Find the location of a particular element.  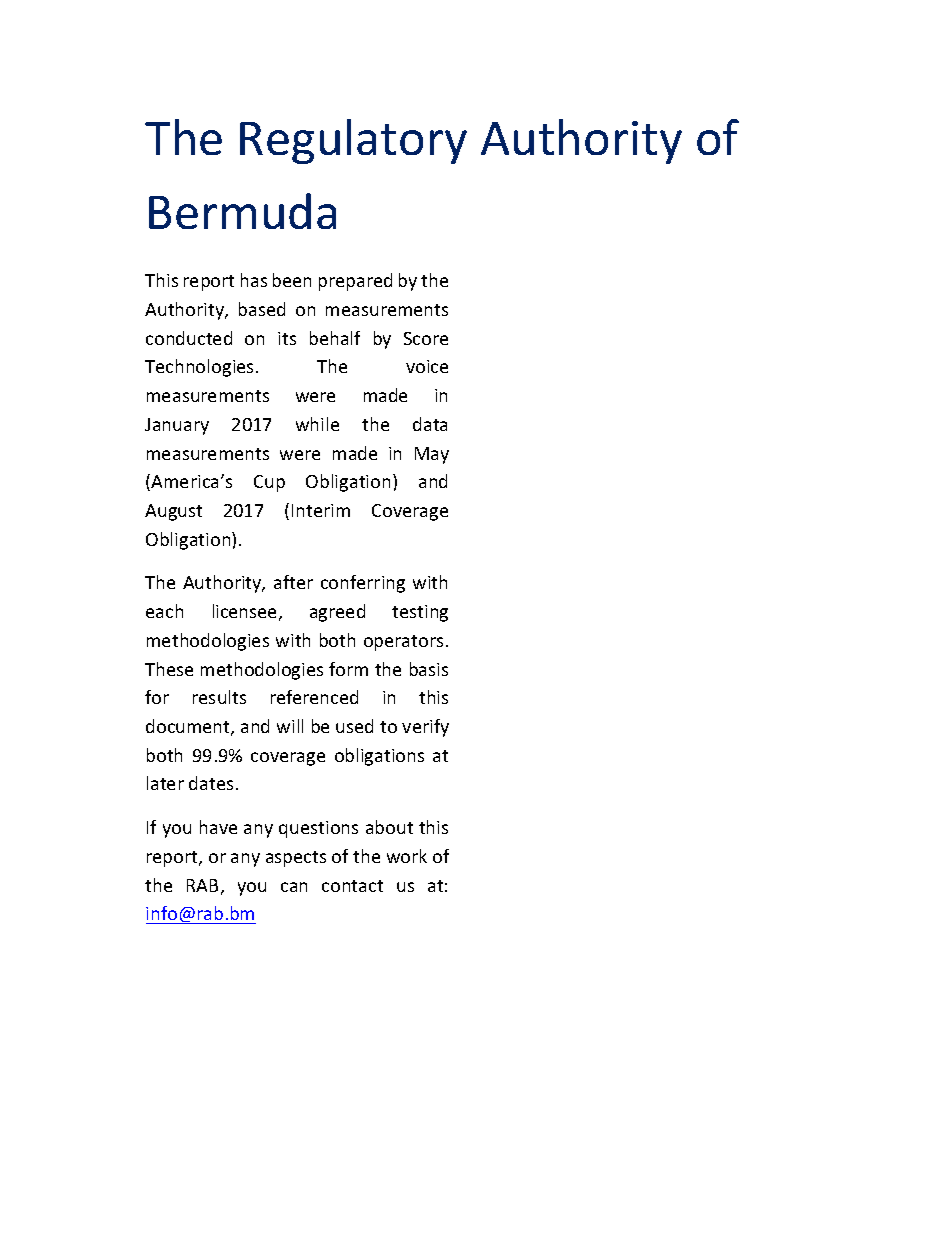

voice is located at coordinates (427, 366).
